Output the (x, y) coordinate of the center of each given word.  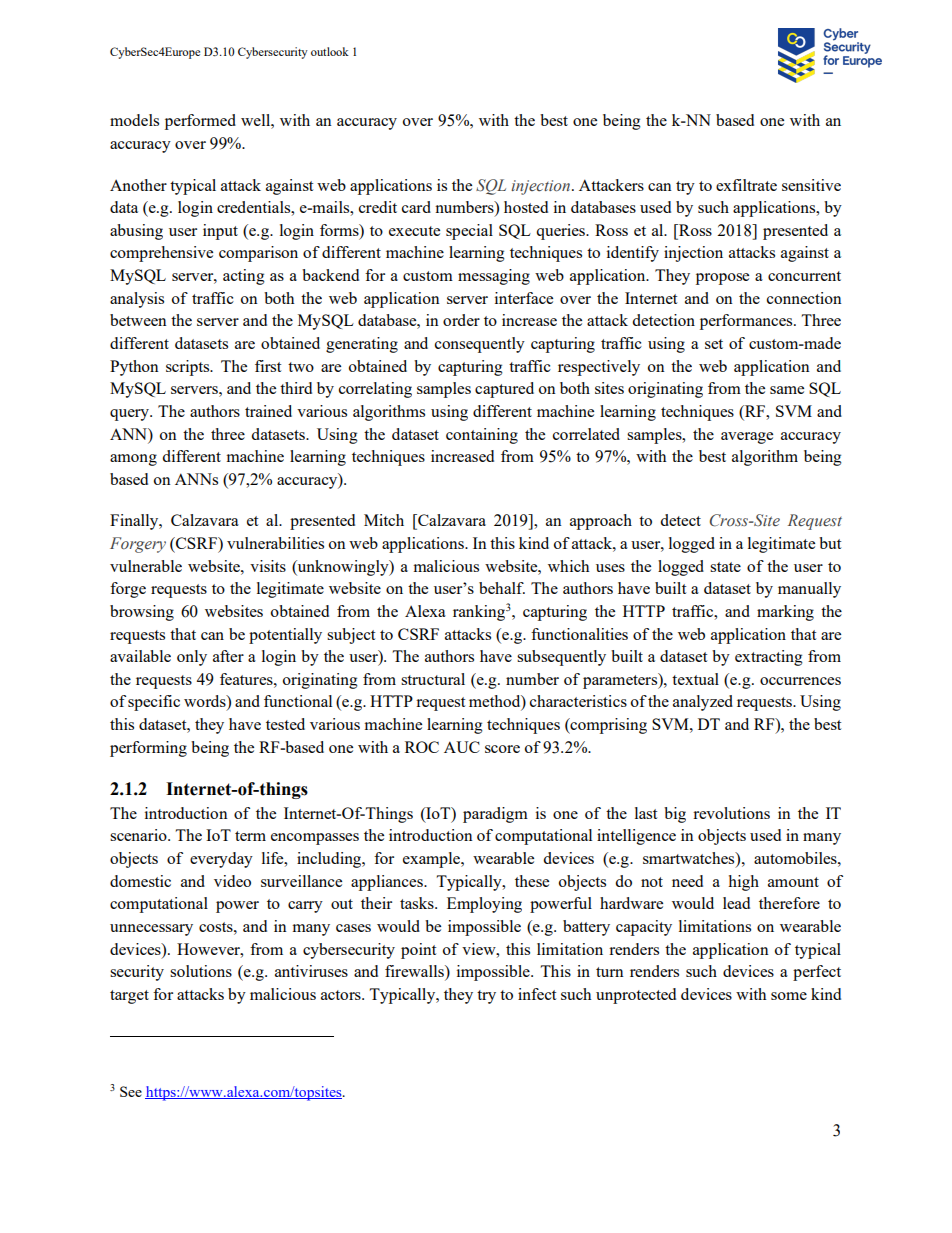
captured (504, 390)
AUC (462, 747)
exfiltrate (746, 185)
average (747, 438)
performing (148, 749)
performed (200, 122)
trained (268, 411)
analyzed (703, 703)
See (131, 1091)
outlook (330, 51)
